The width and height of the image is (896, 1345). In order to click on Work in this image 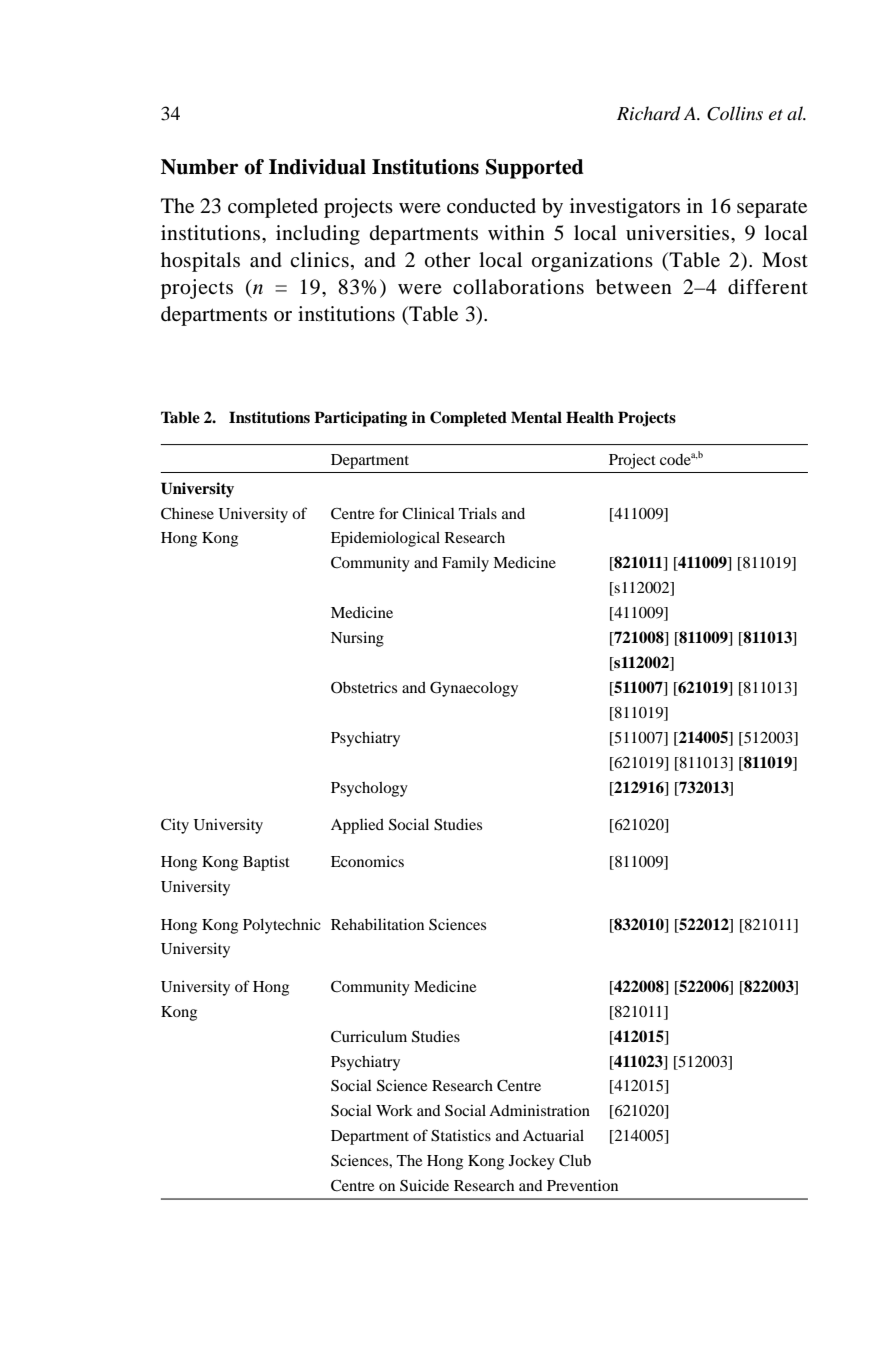, I will do `click(394, 1110)`.
